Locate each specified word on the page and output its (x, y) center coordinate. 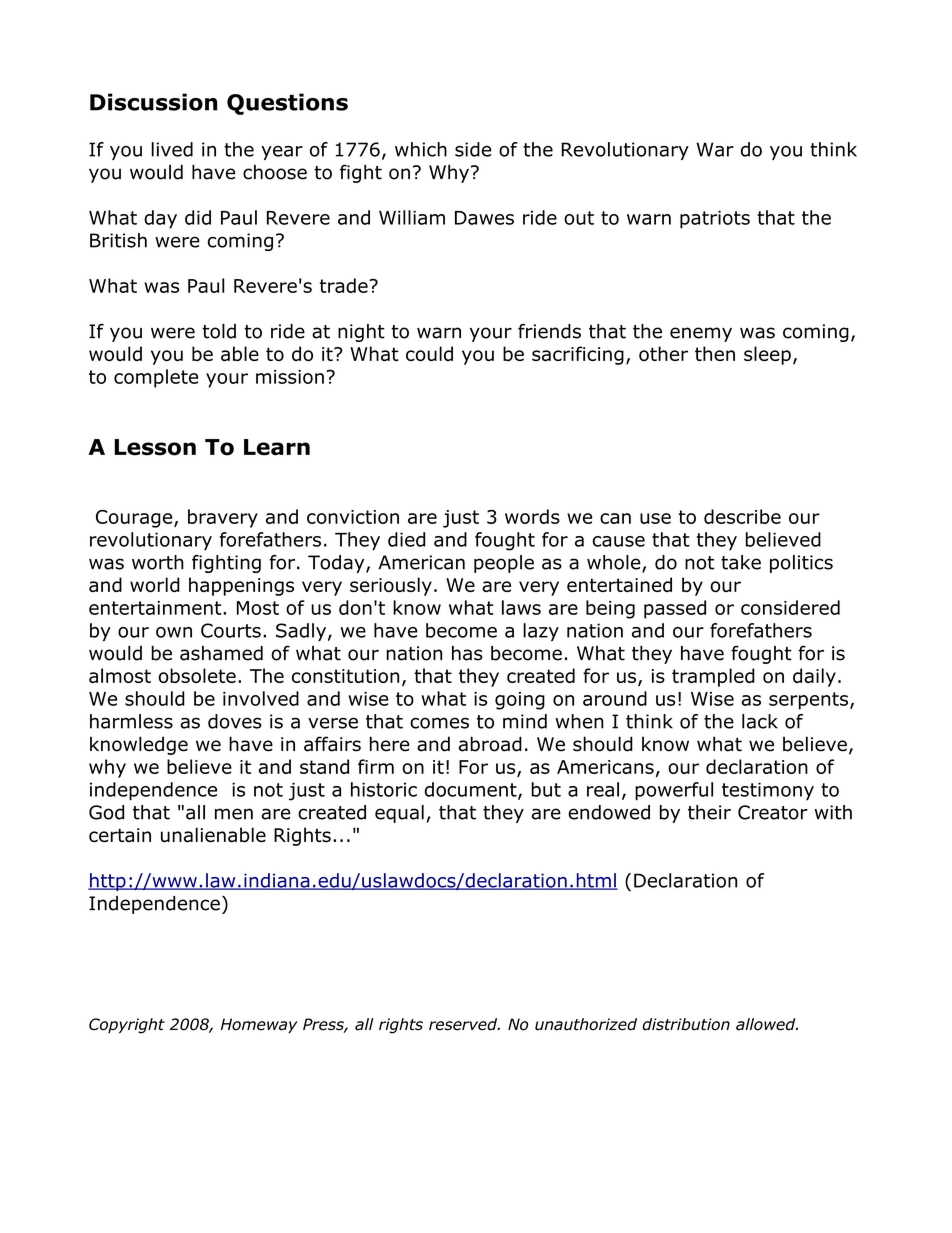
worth (158, 562)
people (504, 564)
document (472, 790)
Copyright (127, 1026)
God (106, 812)
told (219, 331)
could (429, 353)
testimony (768, 791)
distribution (686, 1024)
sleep (767, 355)
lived (172, 149)
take (741, 562)
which (421, 149)
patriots (715, 219)
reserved (464, 1024)
